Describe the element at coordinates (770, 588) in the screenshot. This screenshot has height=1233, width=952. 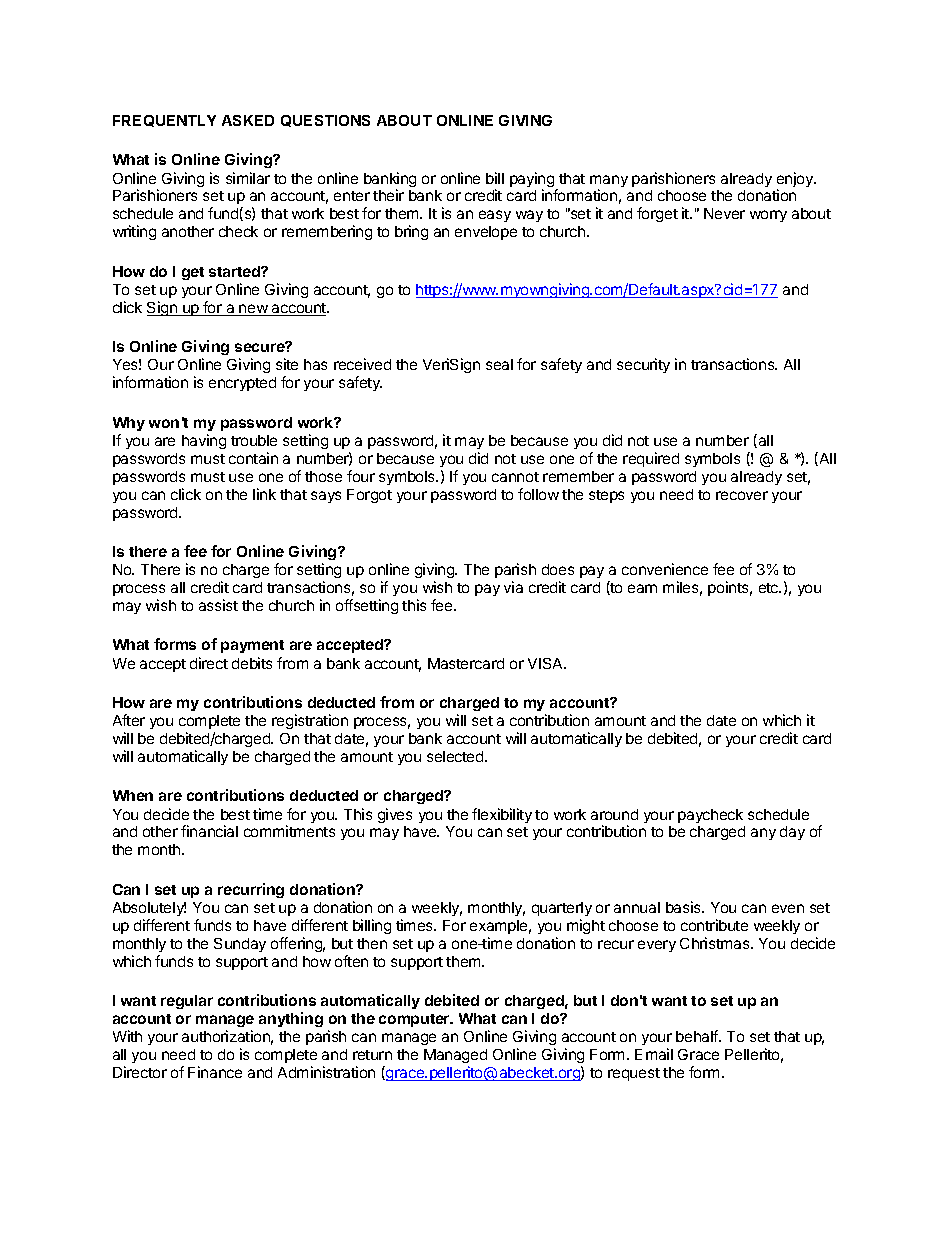
I see `etc` at that location.
